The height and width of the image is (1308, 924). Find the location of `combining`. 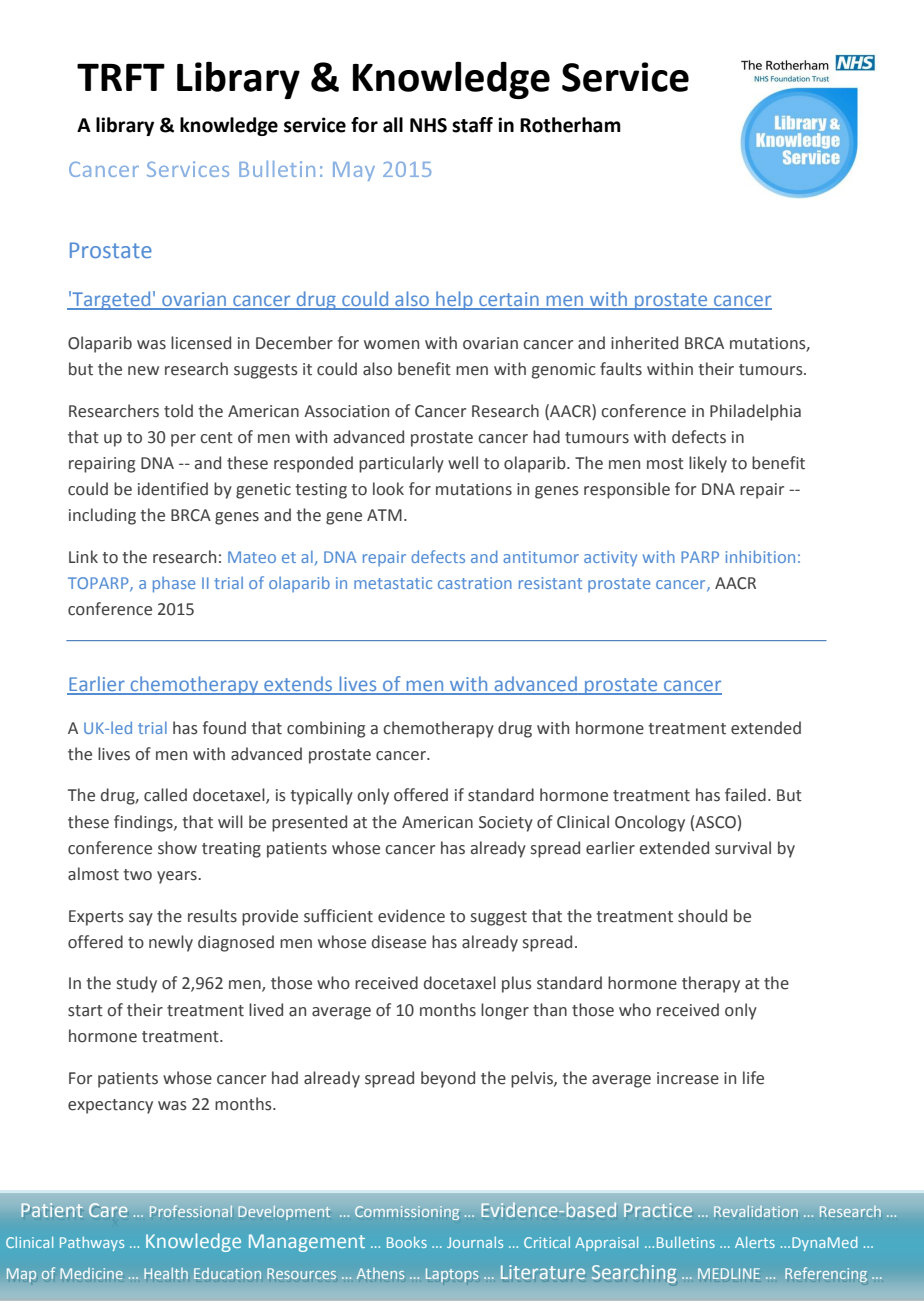

combining is located at coordinates (326, 729).
